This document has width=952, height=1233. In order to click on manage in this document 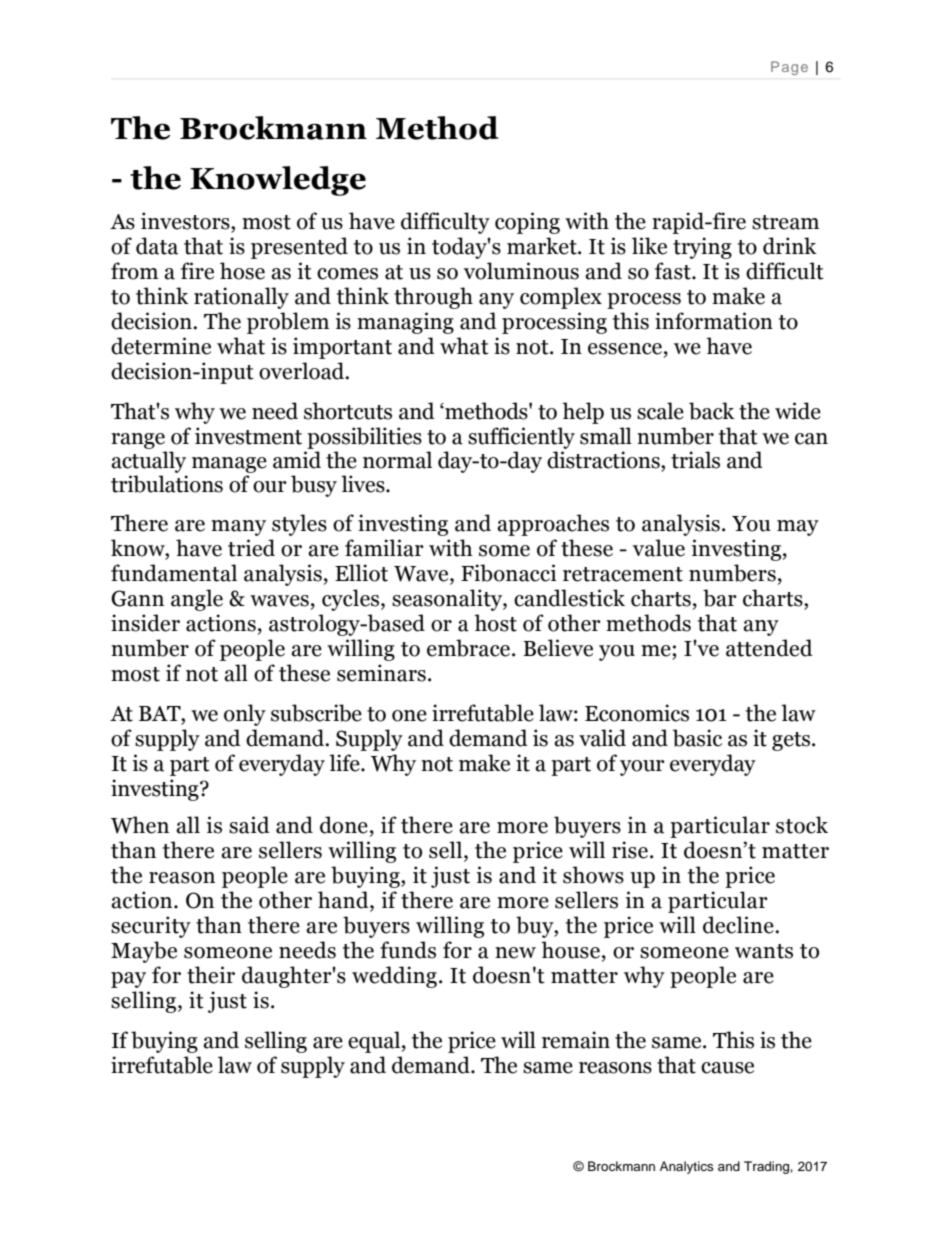, I will do `click(229, 465)`.
